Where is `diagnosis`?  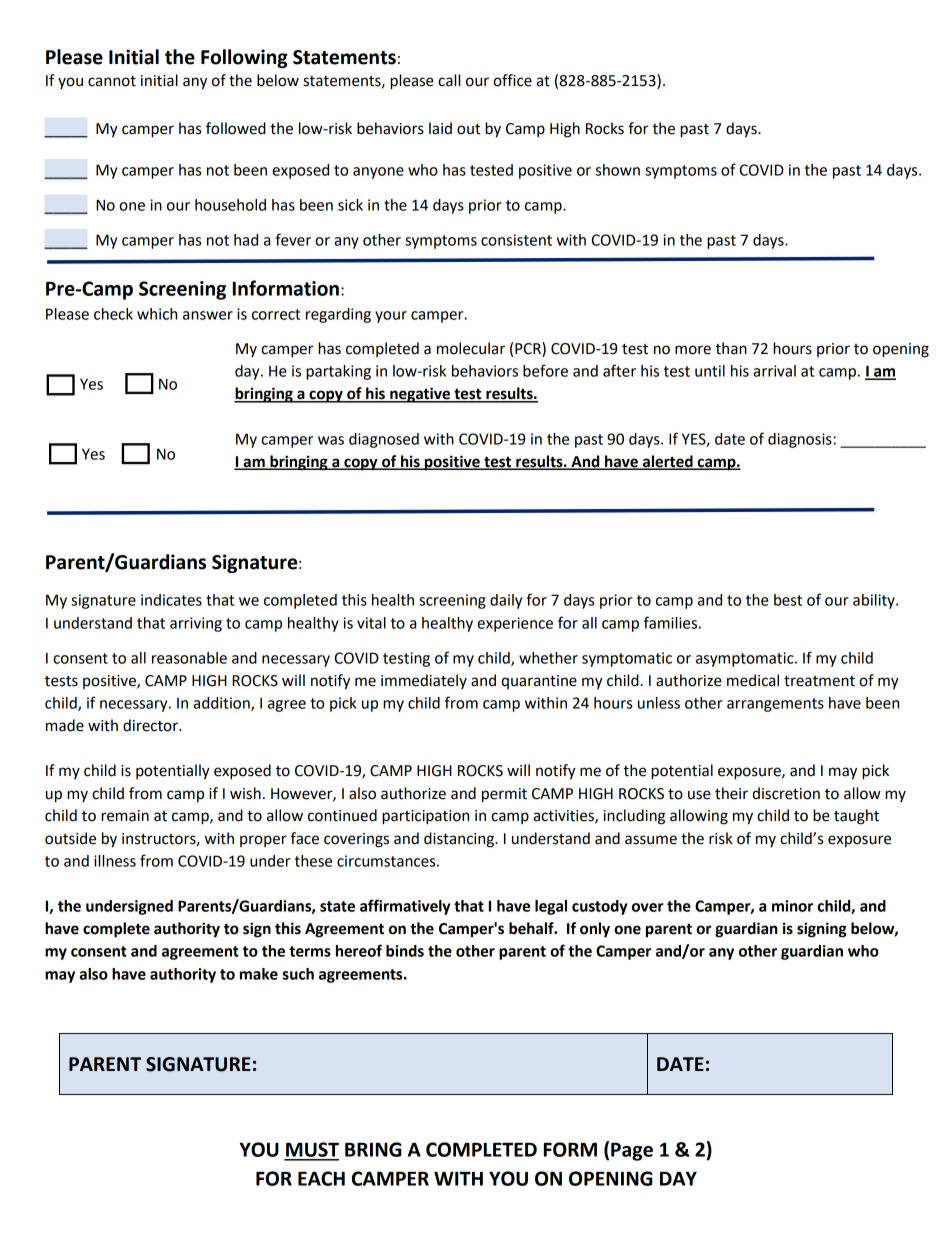 diagnosis is located at coordinates (801, 440).
